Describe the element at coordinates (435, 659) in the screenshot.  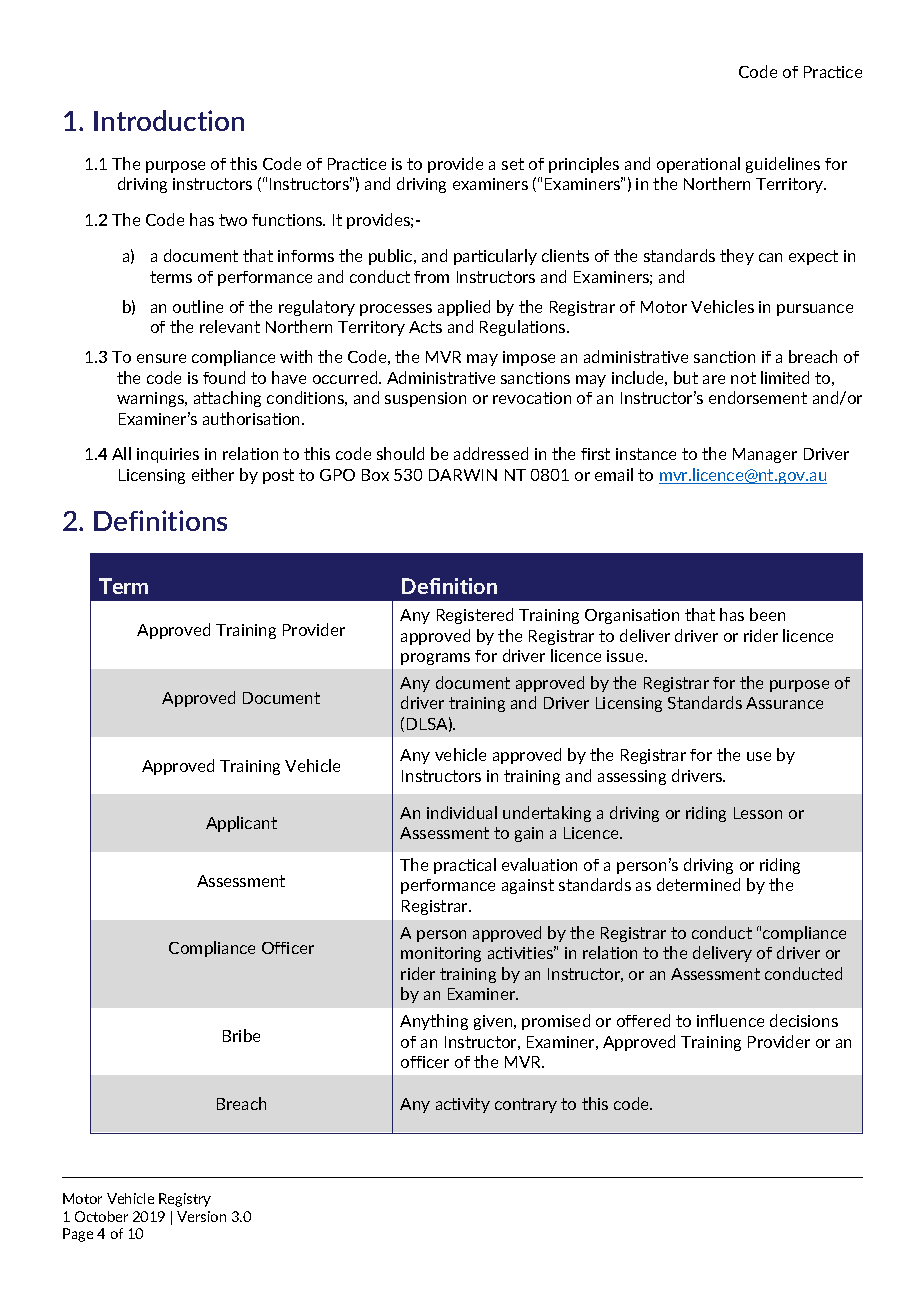
I see `programs` at that location.
